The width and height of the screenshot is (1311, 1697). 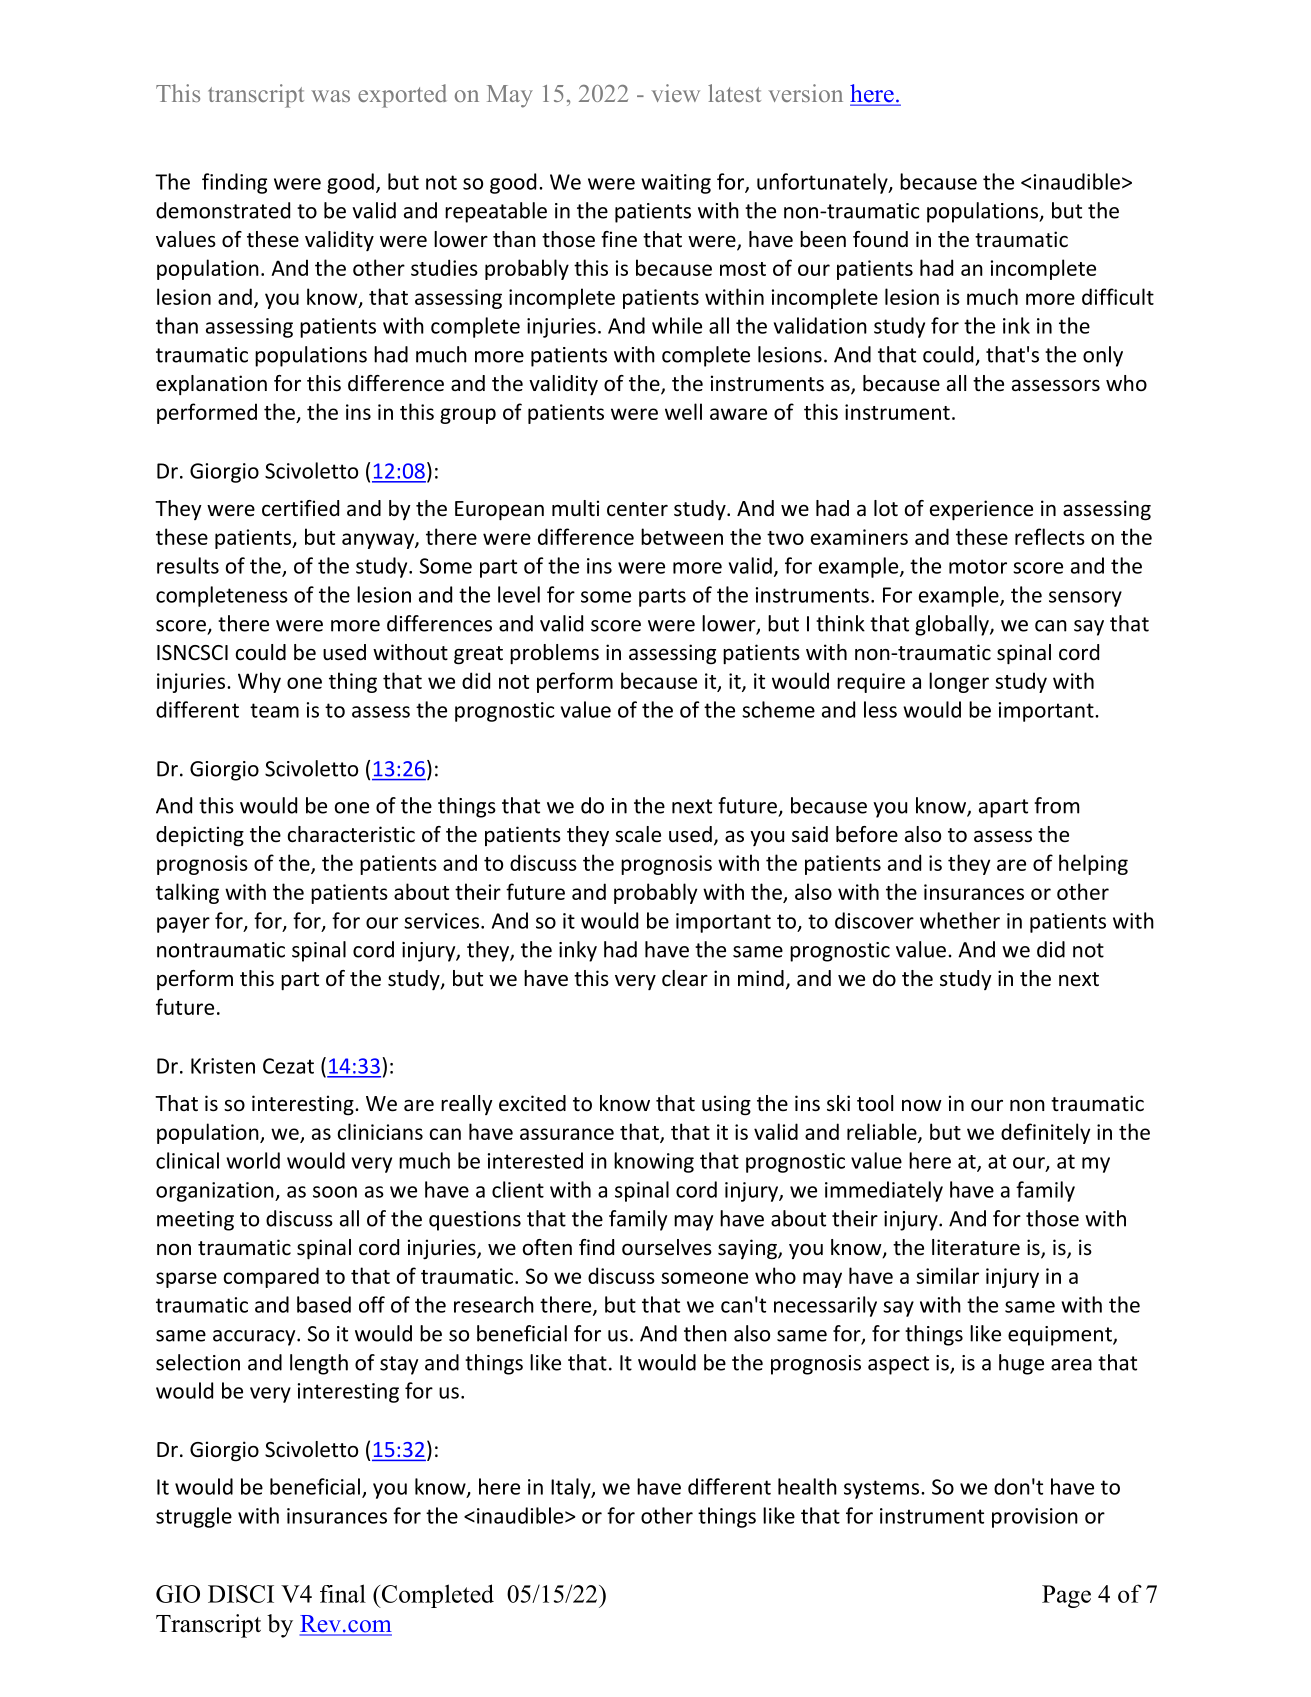 I want to click on clear, so click(x=685, y=978).
